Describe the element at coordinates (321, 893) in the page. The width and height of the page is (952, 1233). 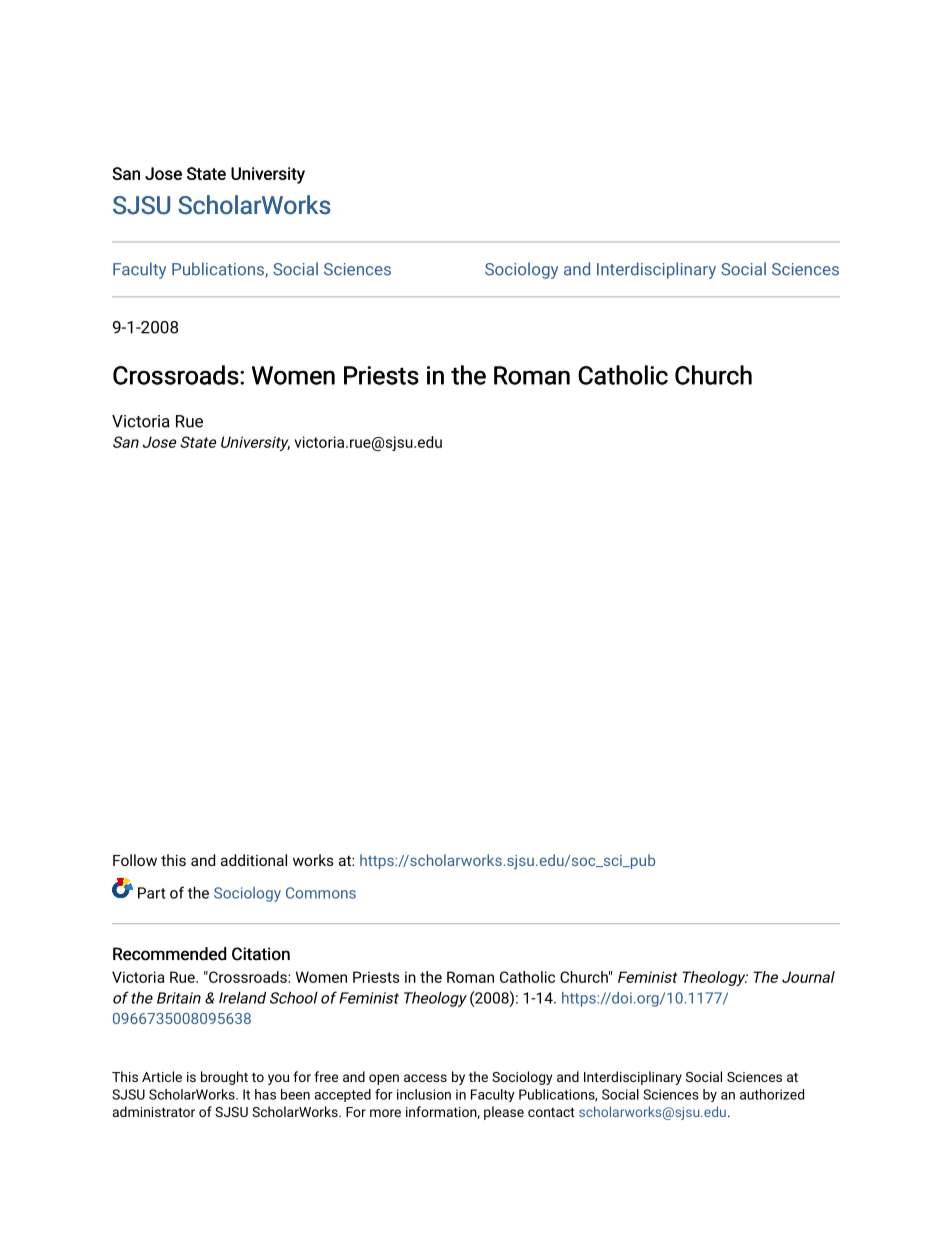
I see `Commons` at that location.
